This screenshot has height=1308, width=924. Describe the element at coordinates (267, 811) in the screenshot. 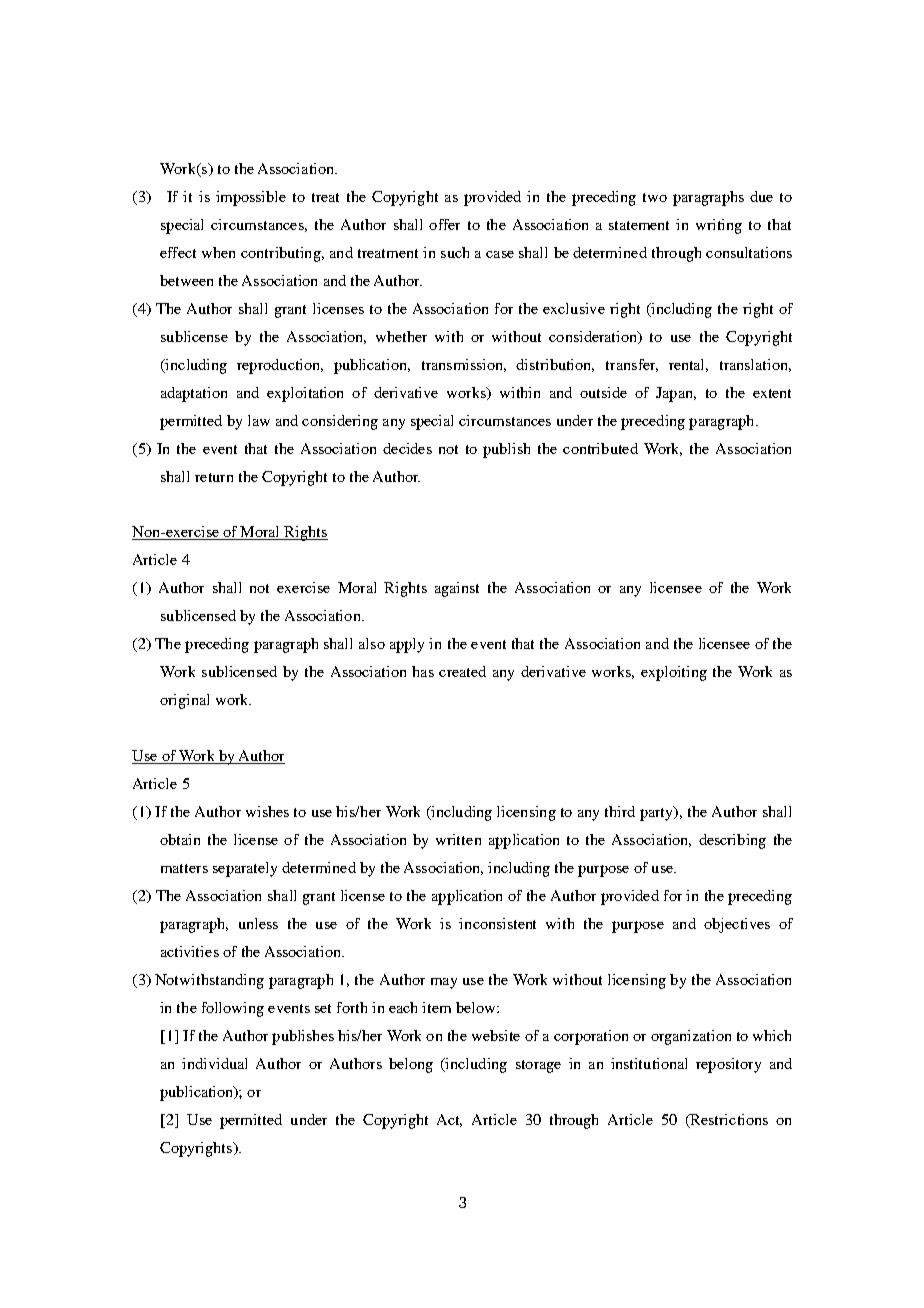

I see `wishes` at that location.
